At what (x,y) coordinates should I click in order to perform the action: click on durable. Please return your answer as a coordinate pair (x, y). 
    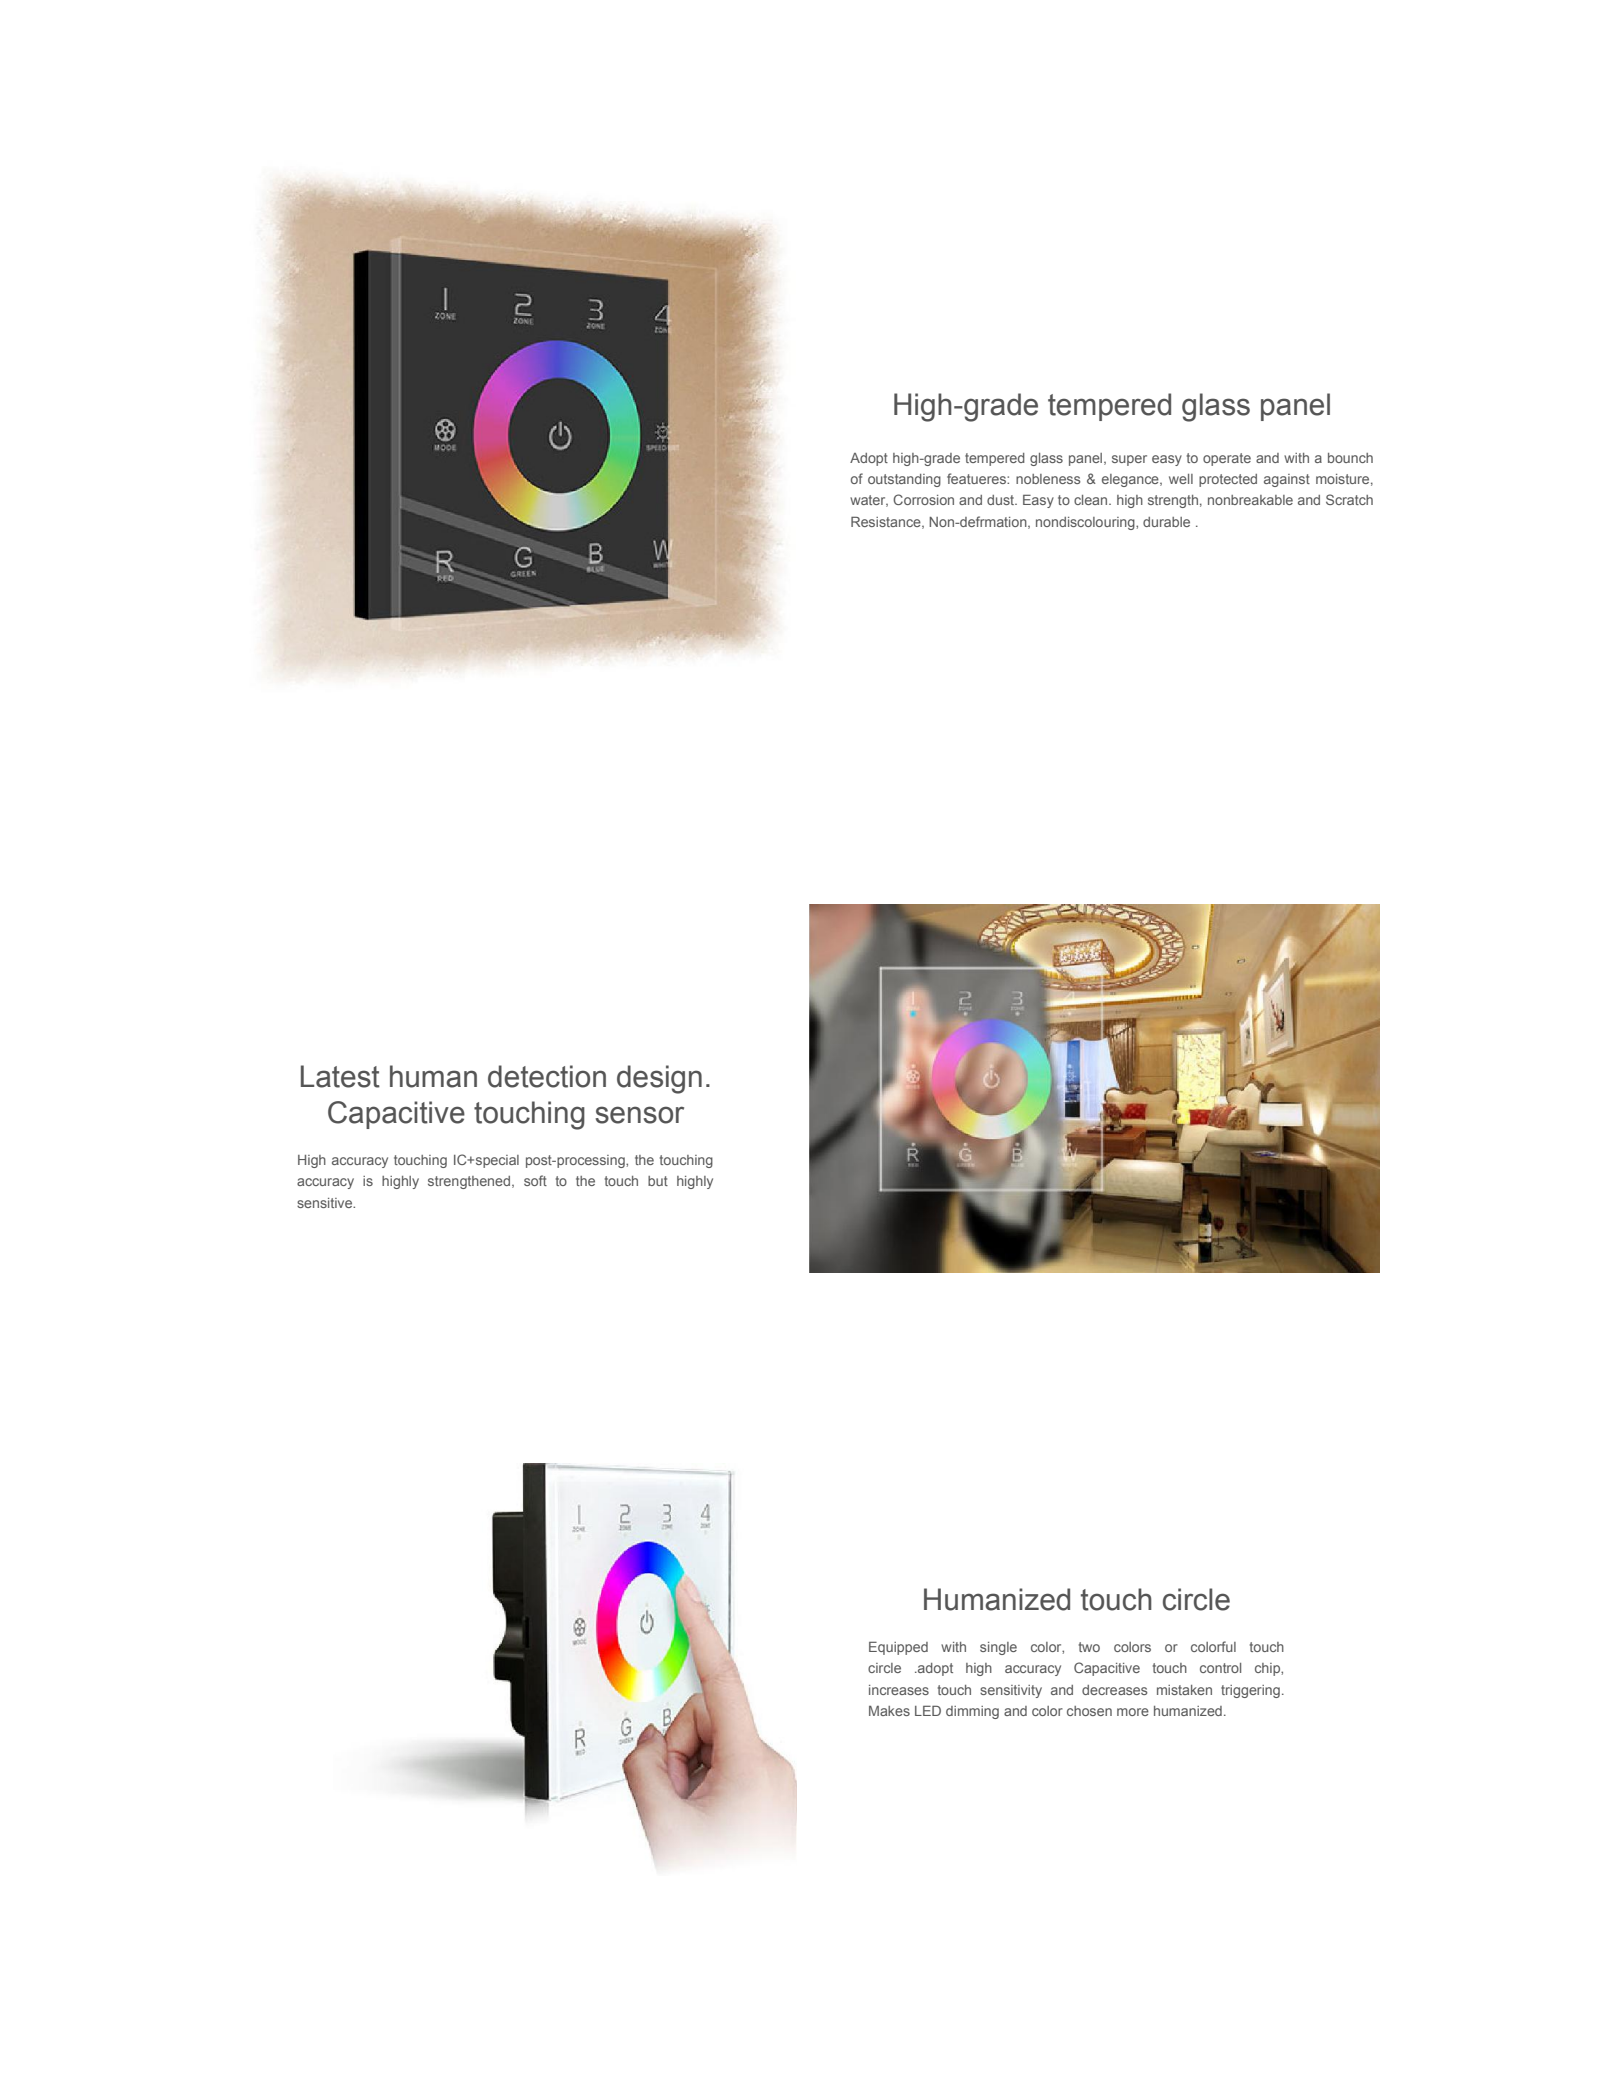
    Looking at the image, I should click on (1166, 522).
